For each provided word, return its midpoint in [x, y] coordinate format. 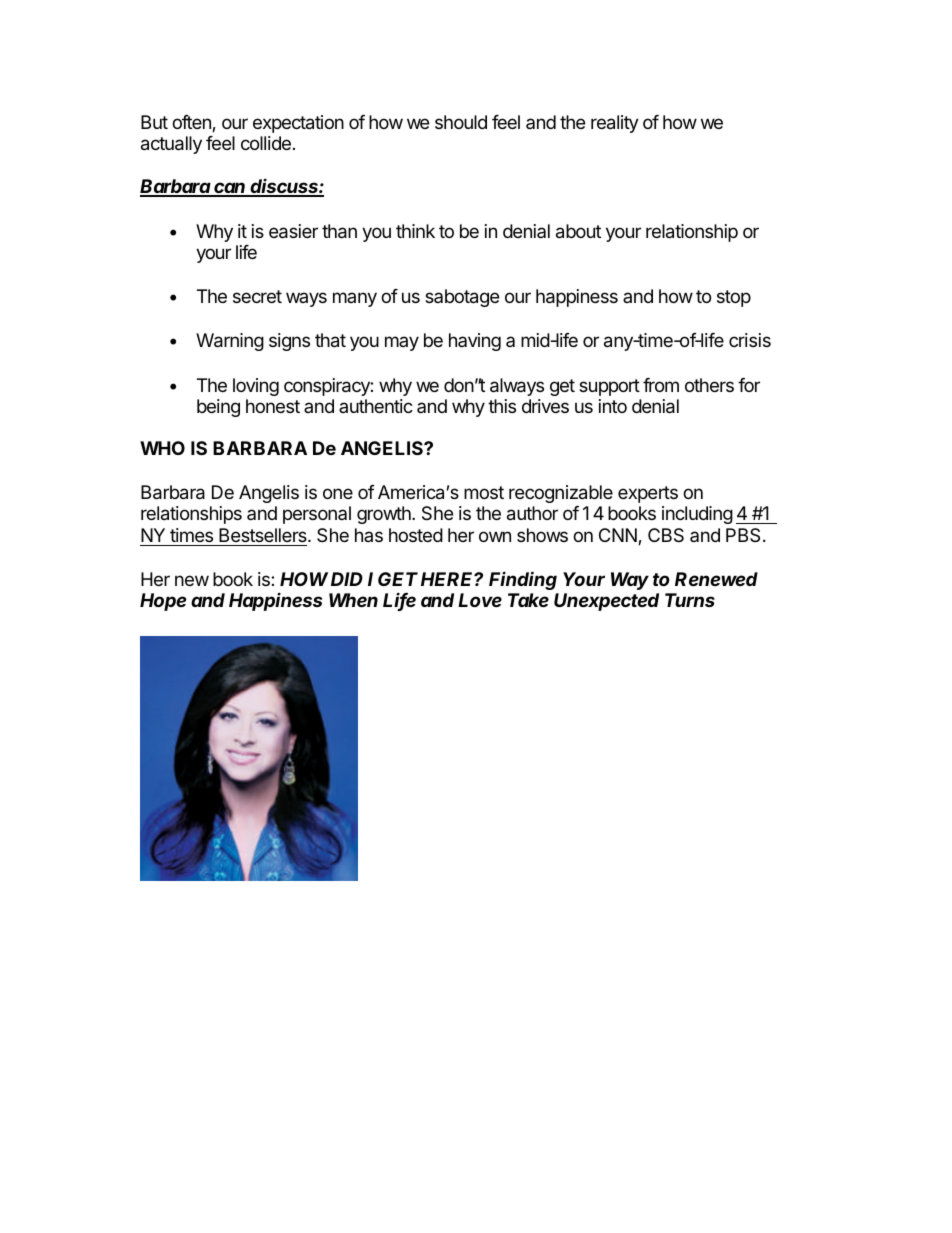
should [461, 122]
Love [480, 600]
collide [266, 143]
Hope [163, 602]
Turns [690, 600]
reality [615, 124]
